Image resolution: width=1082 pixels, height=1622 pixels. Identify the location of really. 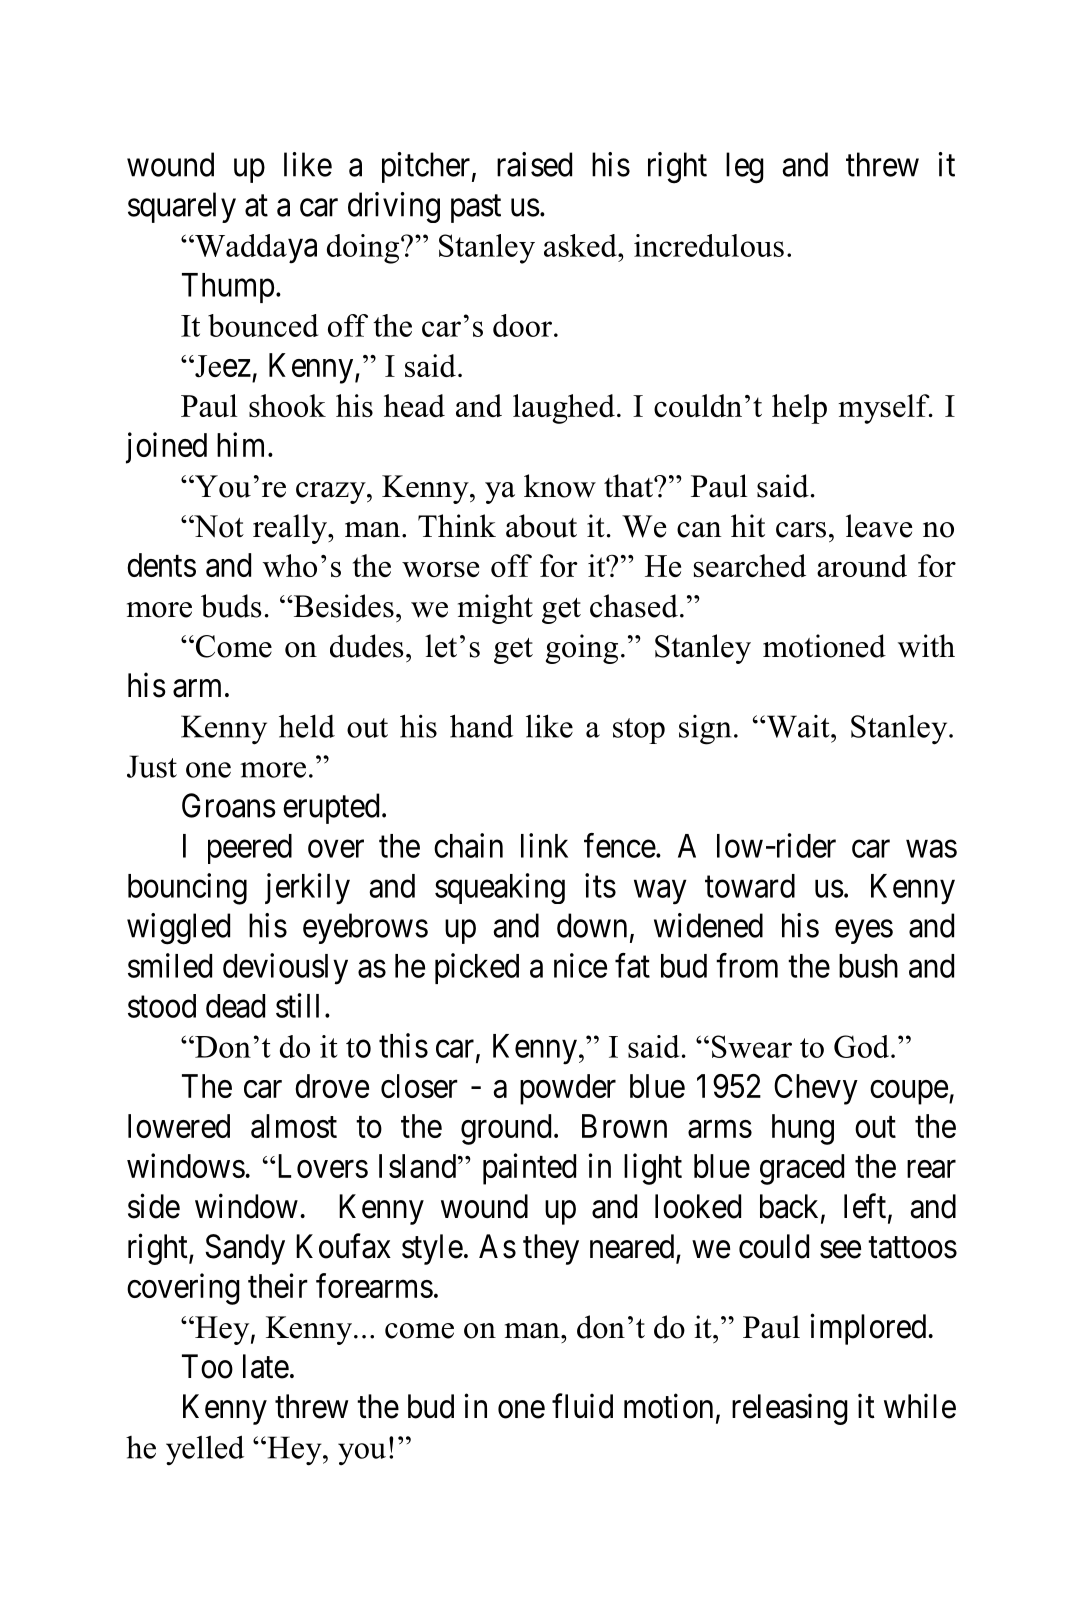
(291, 529).
